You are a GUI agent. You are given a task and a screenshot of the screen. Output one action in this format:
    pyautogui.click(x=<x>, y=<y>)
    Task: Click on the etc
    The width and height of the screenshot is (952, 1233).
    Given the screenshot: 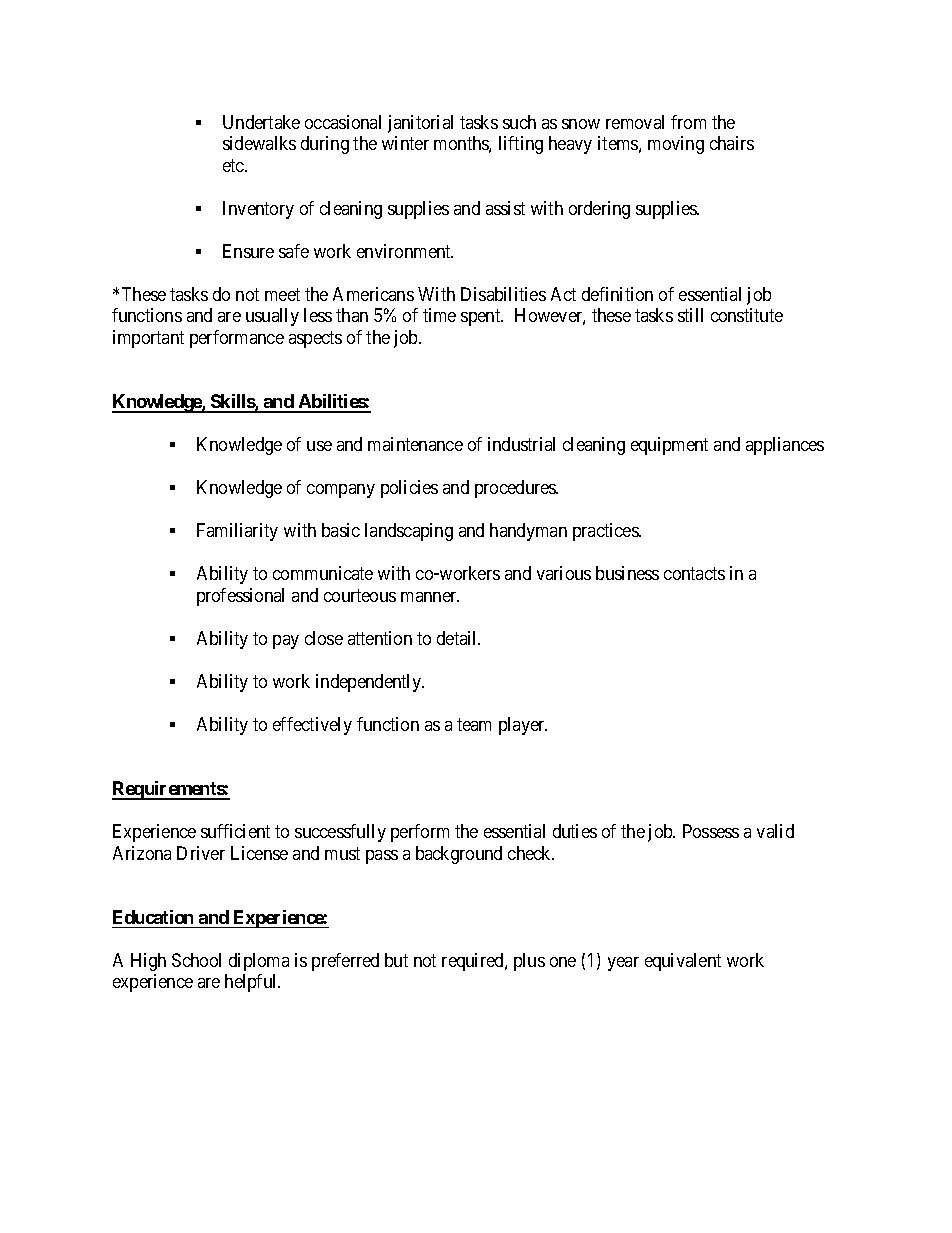 What is the action you would take?
    pyautogui.click(x=234, y=165)
